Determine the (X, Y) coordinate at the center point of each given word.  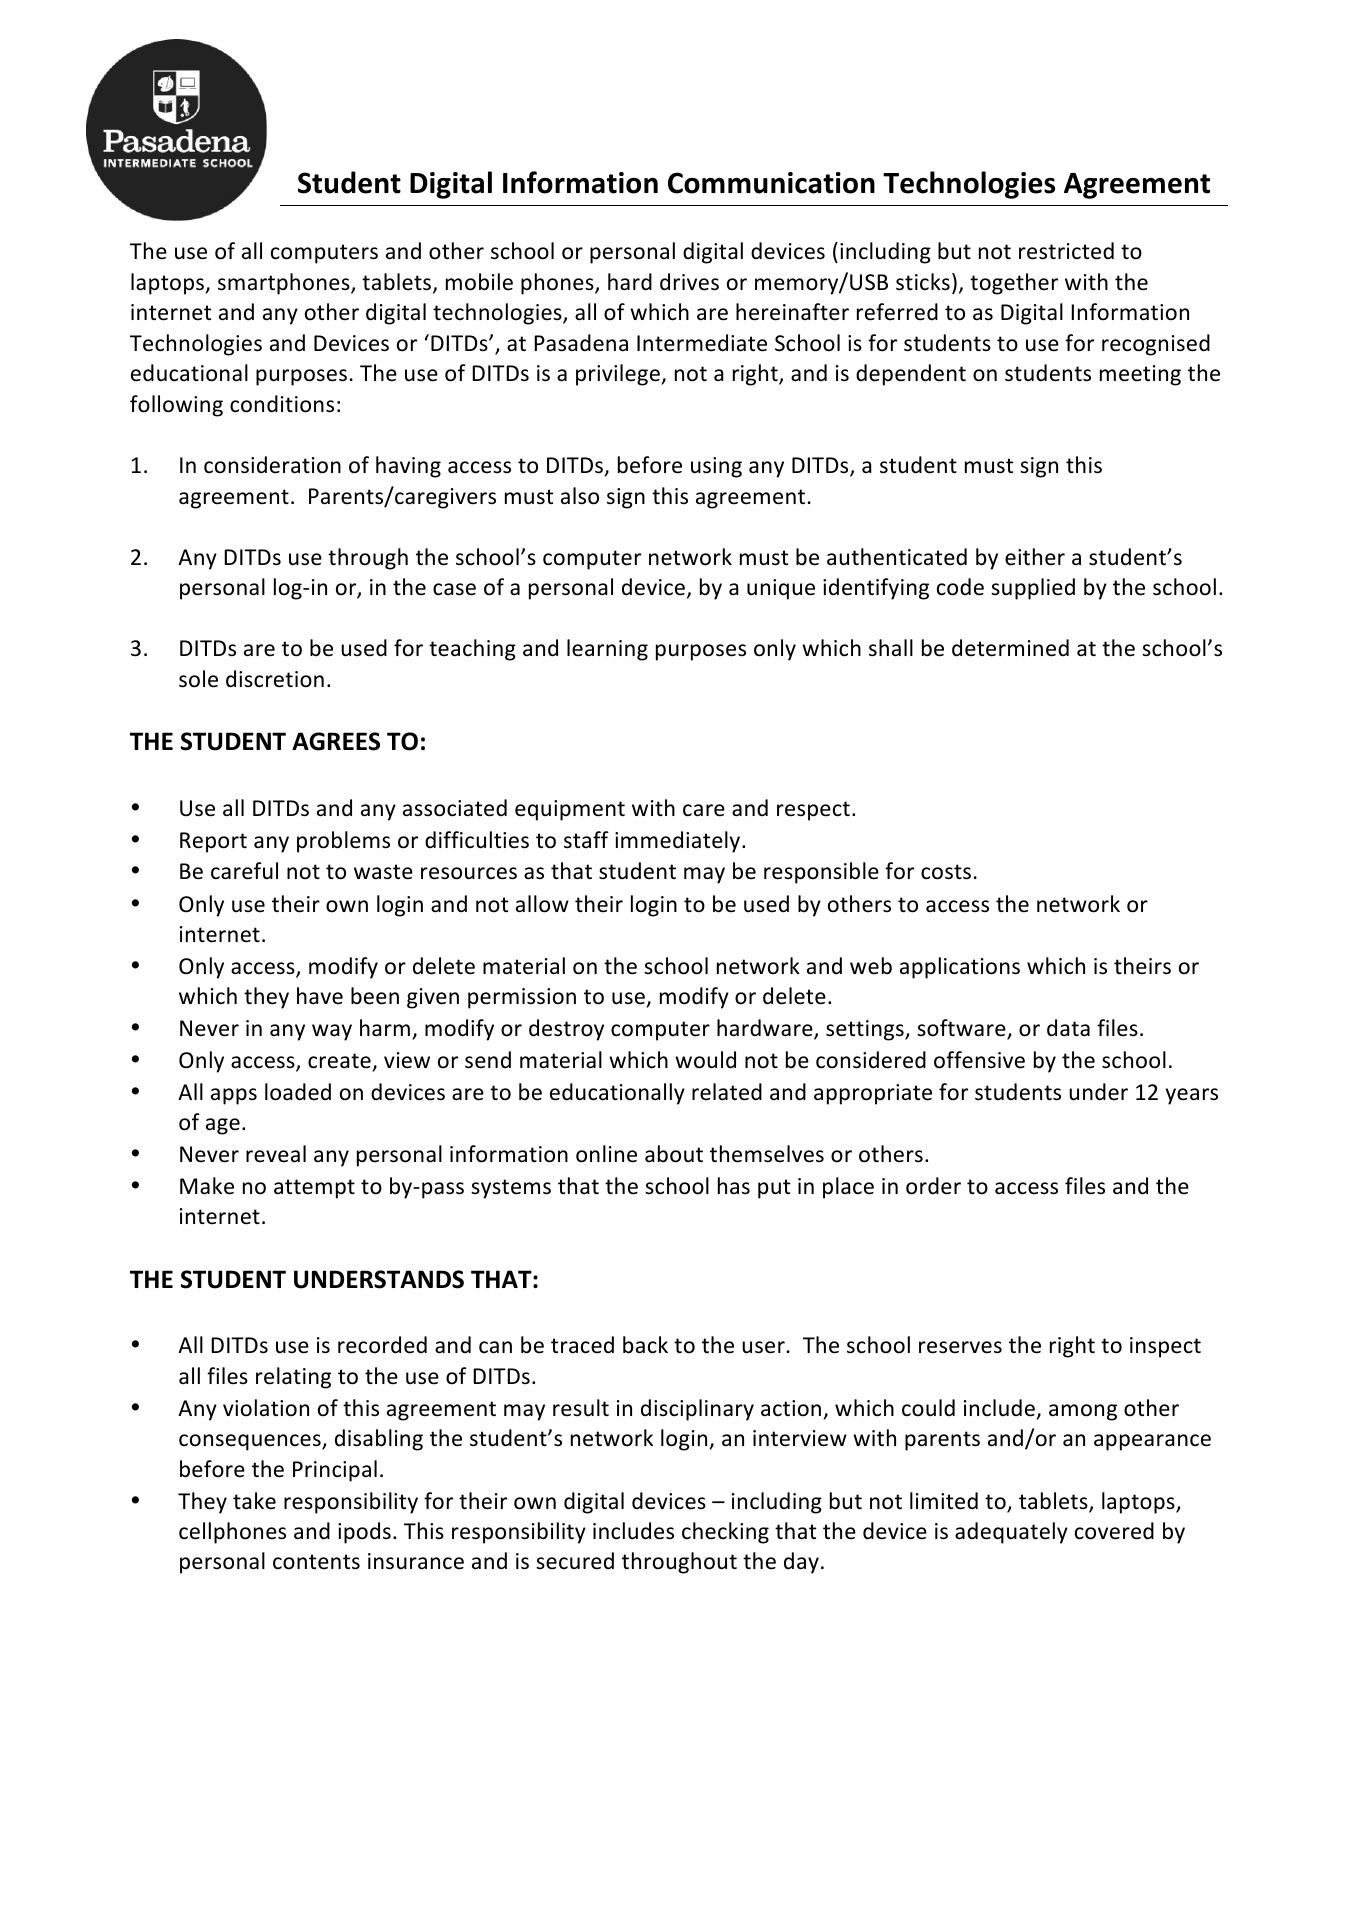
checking (725, 1533)
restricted (1066, 251)
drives (689, 282)
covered (1114, 1531)
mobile (479, 282)
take (254, 1501)
